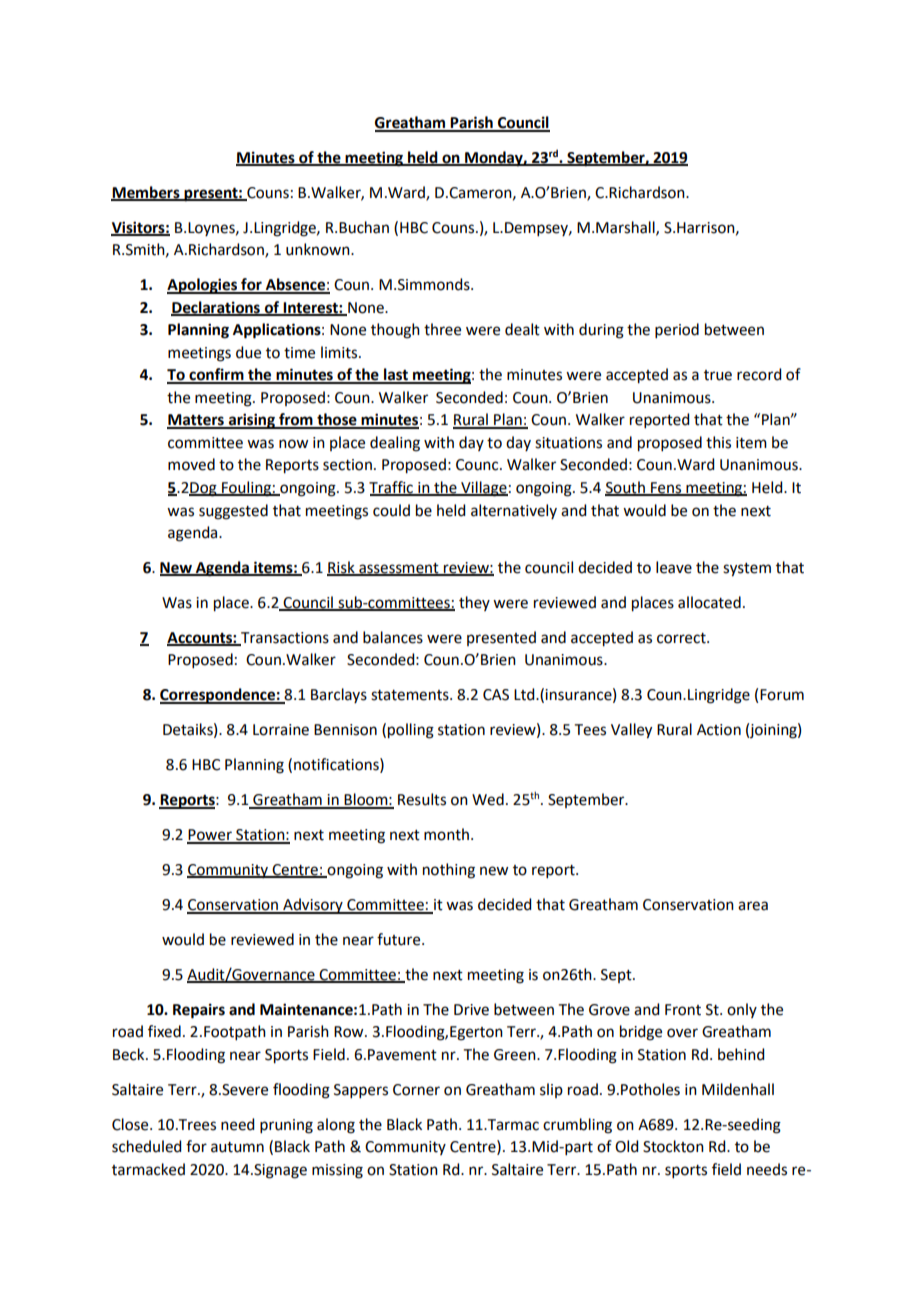 The width and height of the screenshot is (924, 1308). Describe the element at coordinates (237, 1147) in the screenshot. I see `autumn` at that location.
